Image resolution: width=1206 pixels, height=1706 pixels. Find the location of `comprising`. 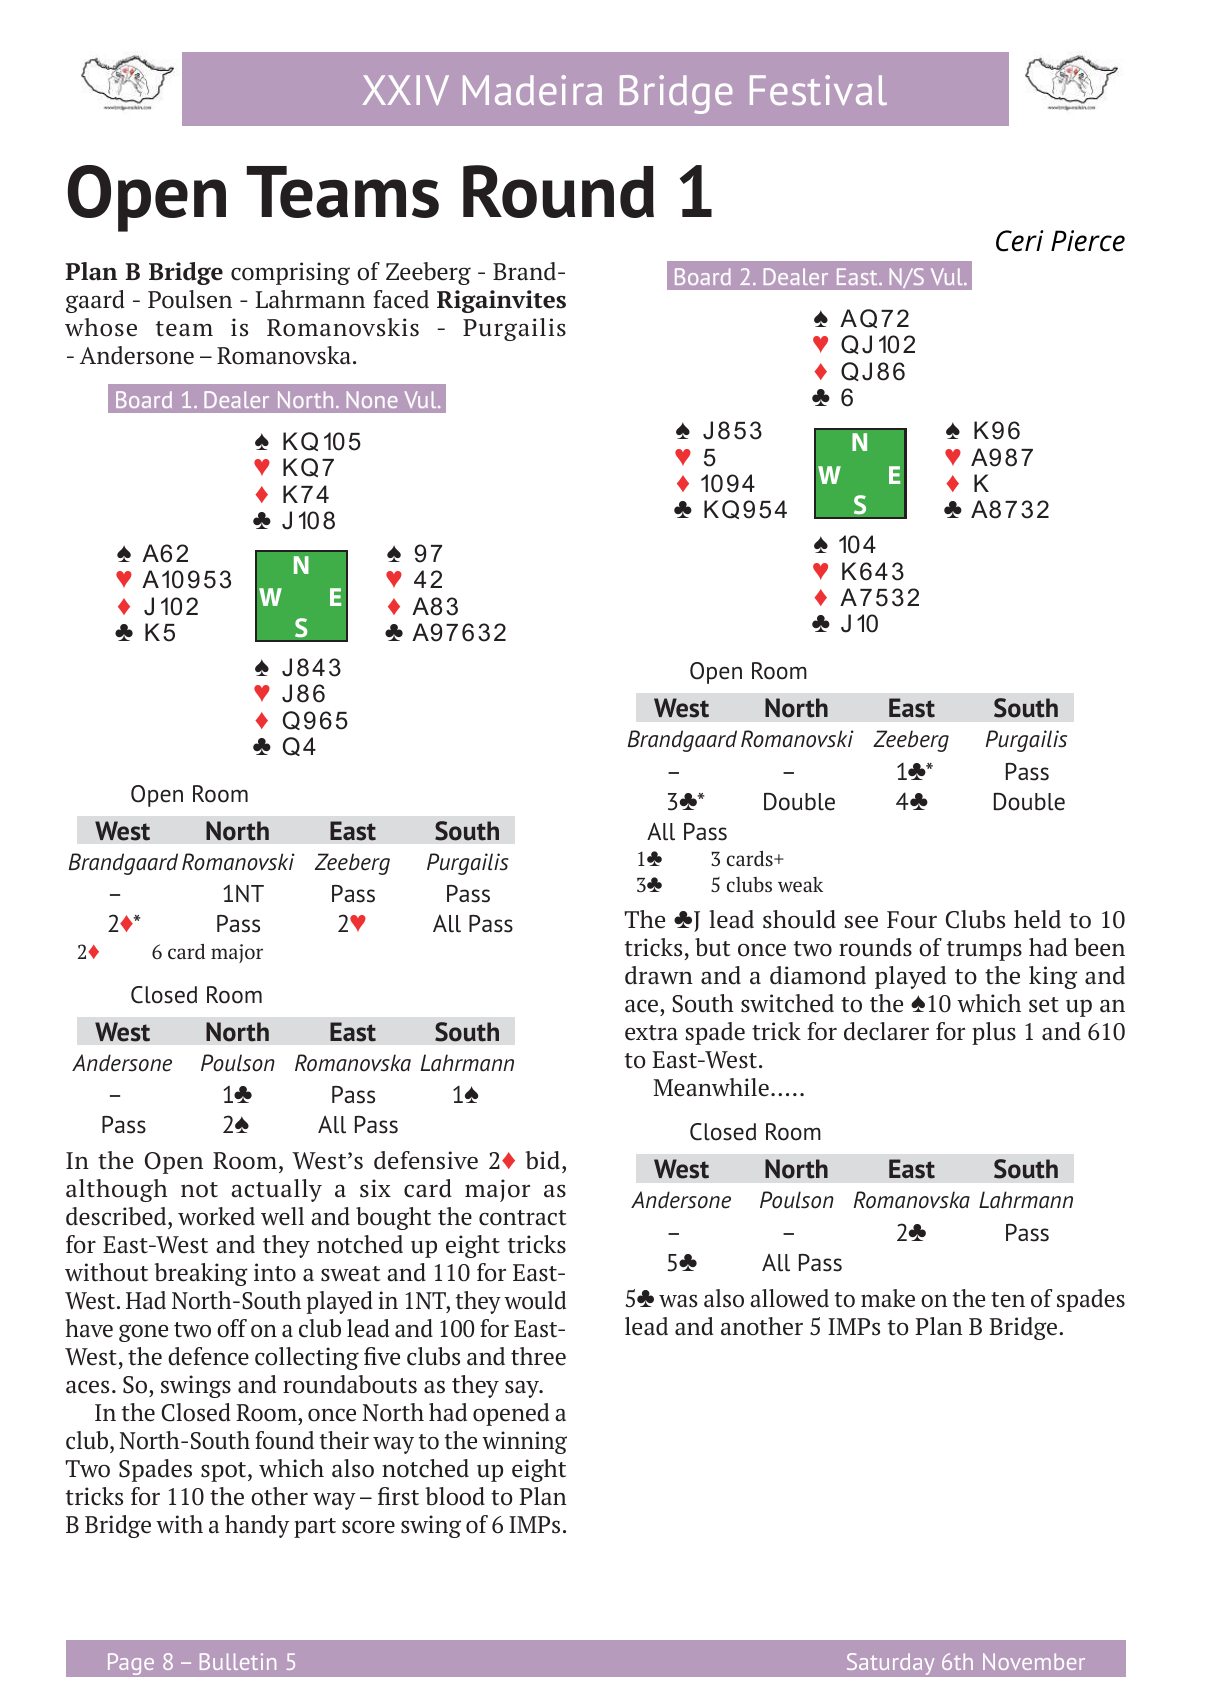

comprising is located at coordinates (290, 273).
